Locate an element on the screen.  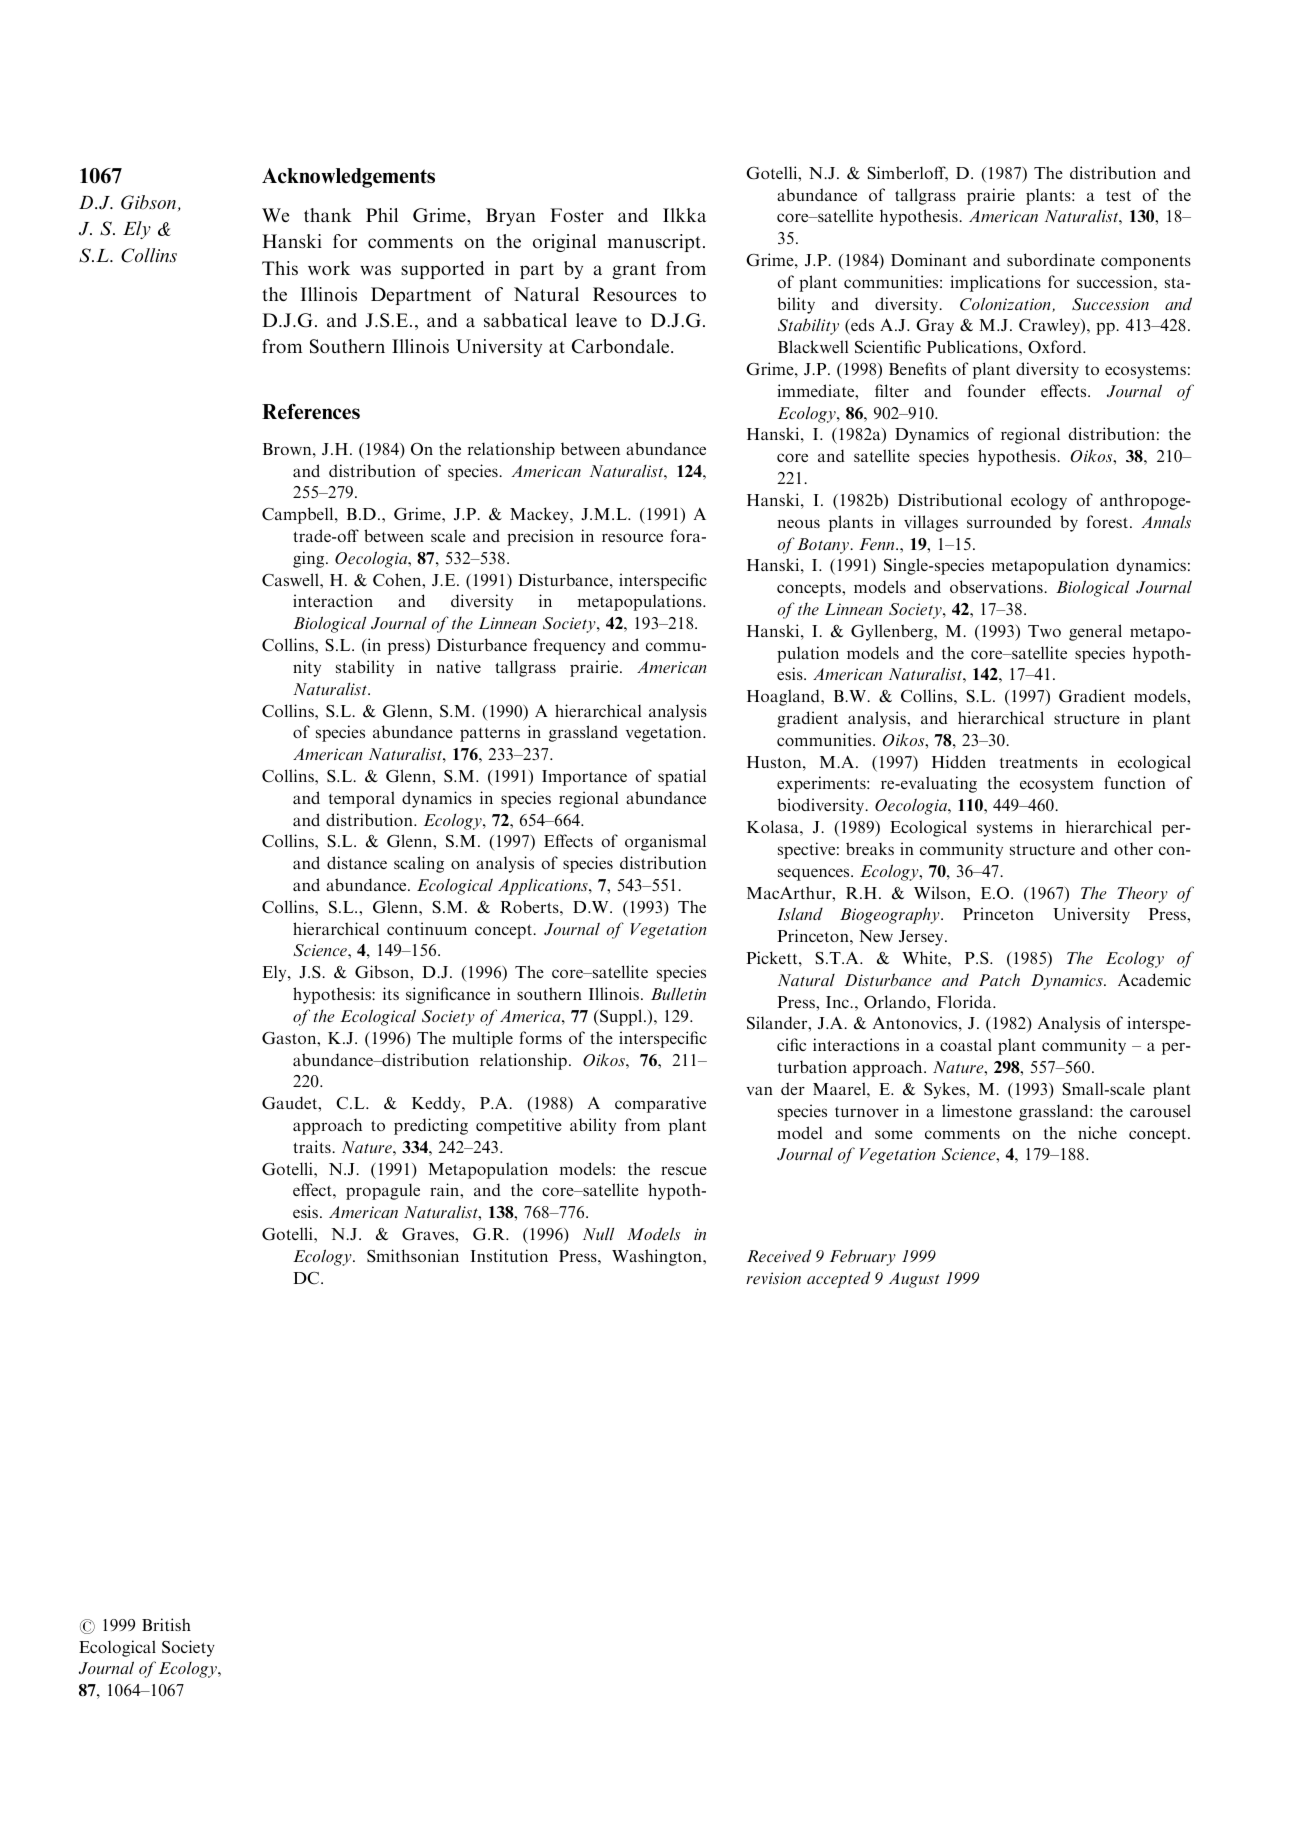
frequency is located at coordinates (570, 646).
